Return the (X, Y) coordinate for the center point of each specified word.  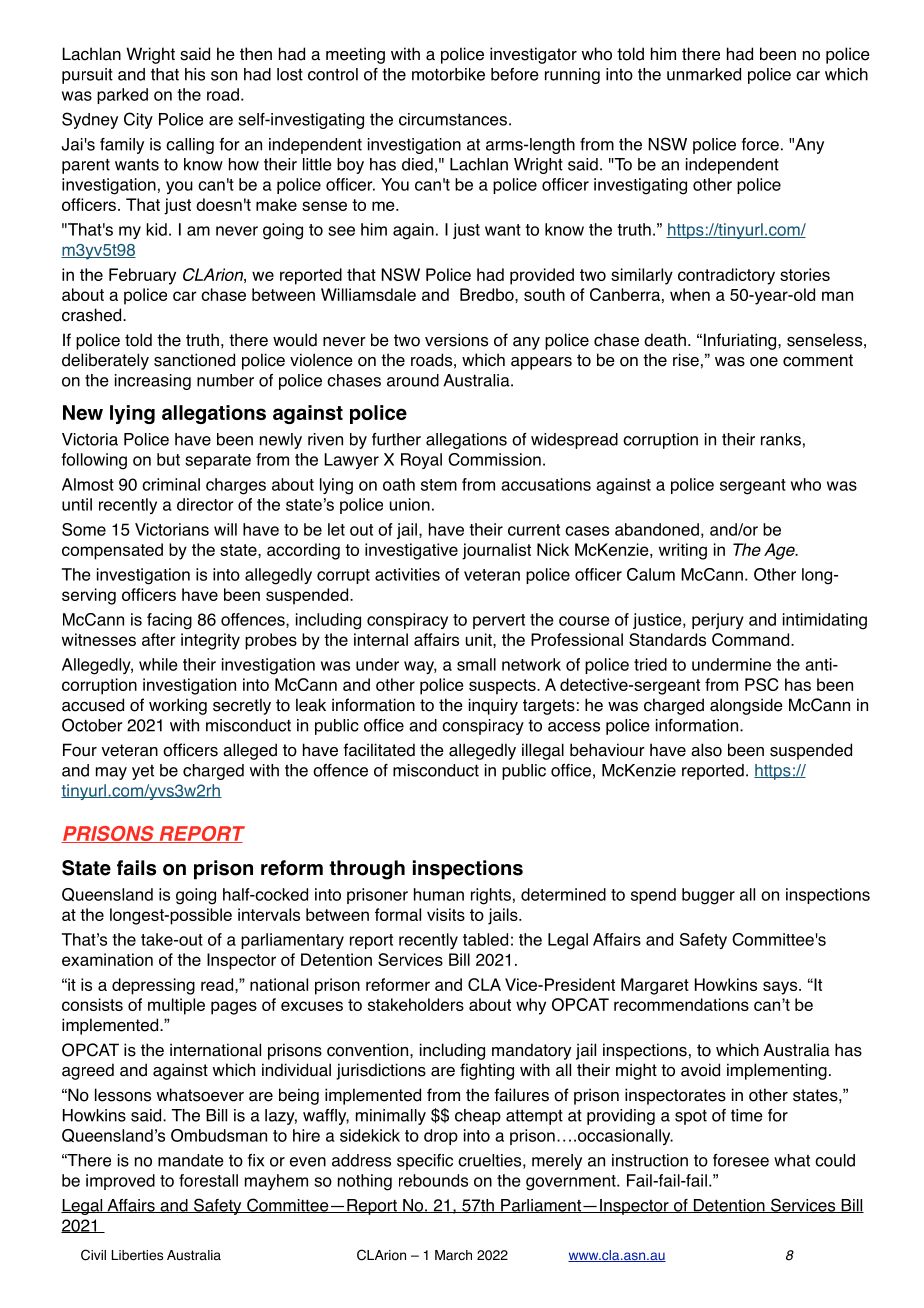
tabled (485, 939)
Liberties (137, 1255)
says (781, 988)
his (195, 74)
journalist (496, 551)
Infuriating (740, 341)
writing (683, 551)
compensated (112, 551)
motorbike (448, 74)
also (706, 750)
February (142, 276)
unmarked (704, 74)
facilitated (379, 750)
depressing (153, 986)
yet (143, 772)
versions (456, 340)
